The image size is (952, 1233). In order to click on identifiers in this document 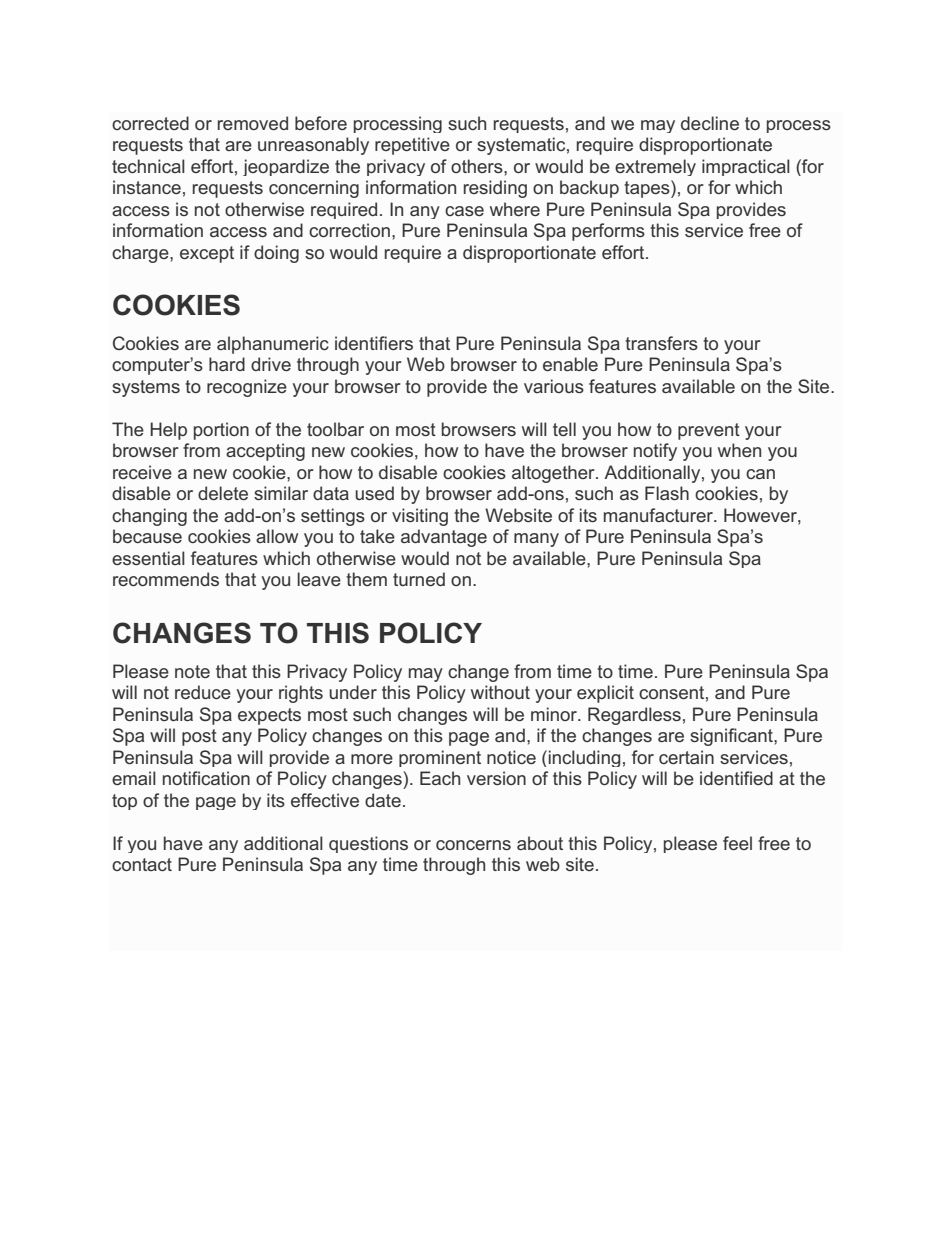, I will do `click(374, 343)`.
